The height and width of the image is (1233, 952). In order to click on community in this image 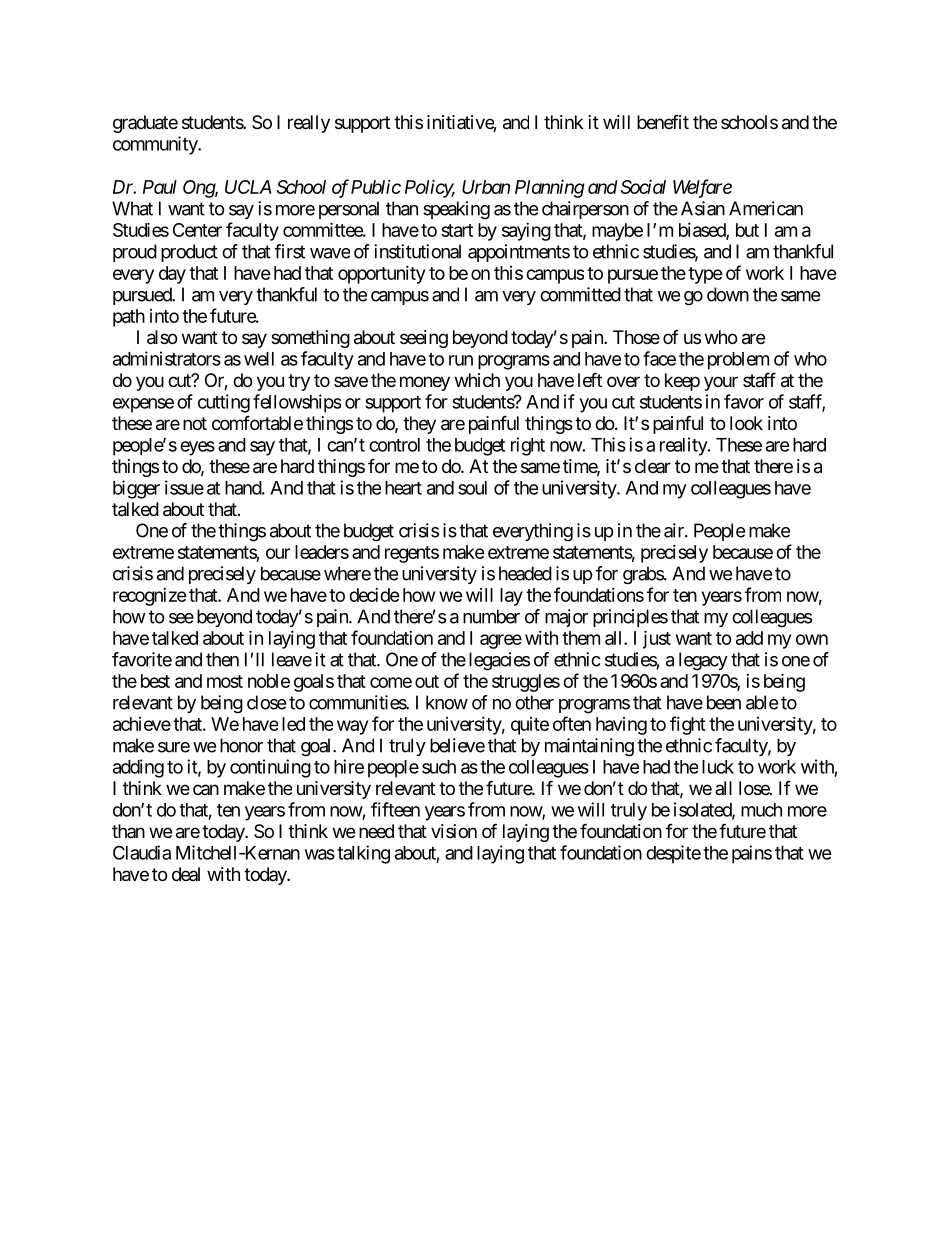, I will do `click(156, 145)`.
